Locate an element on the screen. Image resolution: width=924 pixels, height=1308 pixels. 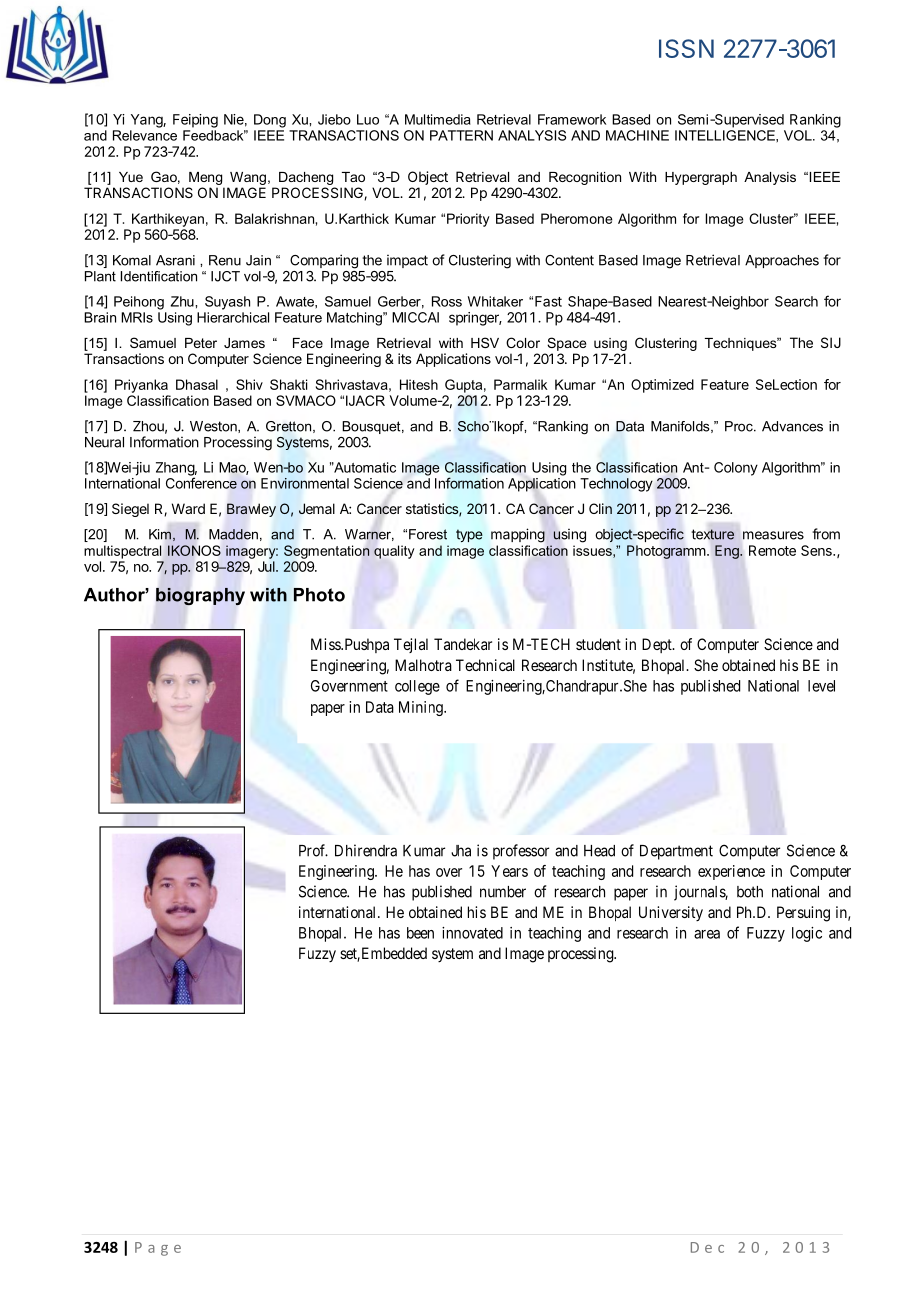
biography is located at coordinates (200, 596).
